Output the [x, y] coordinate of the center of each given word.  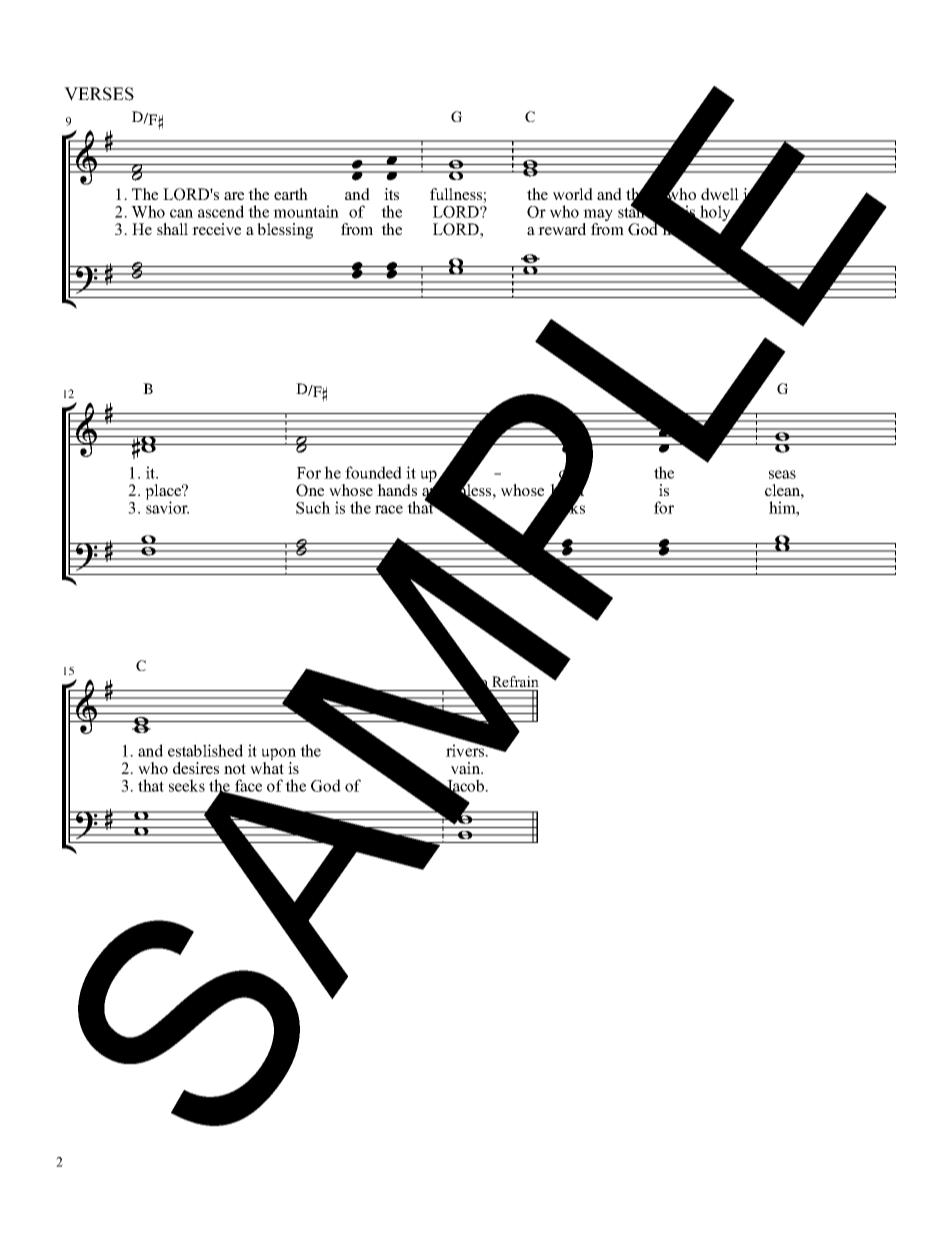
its [391, 194]
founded [373, 472]
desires [196, 768]
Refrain [515, 681]
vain [466, 768]
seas [782, 474]
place [164, 493]
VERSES [99, 94]
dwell [720, 194]
